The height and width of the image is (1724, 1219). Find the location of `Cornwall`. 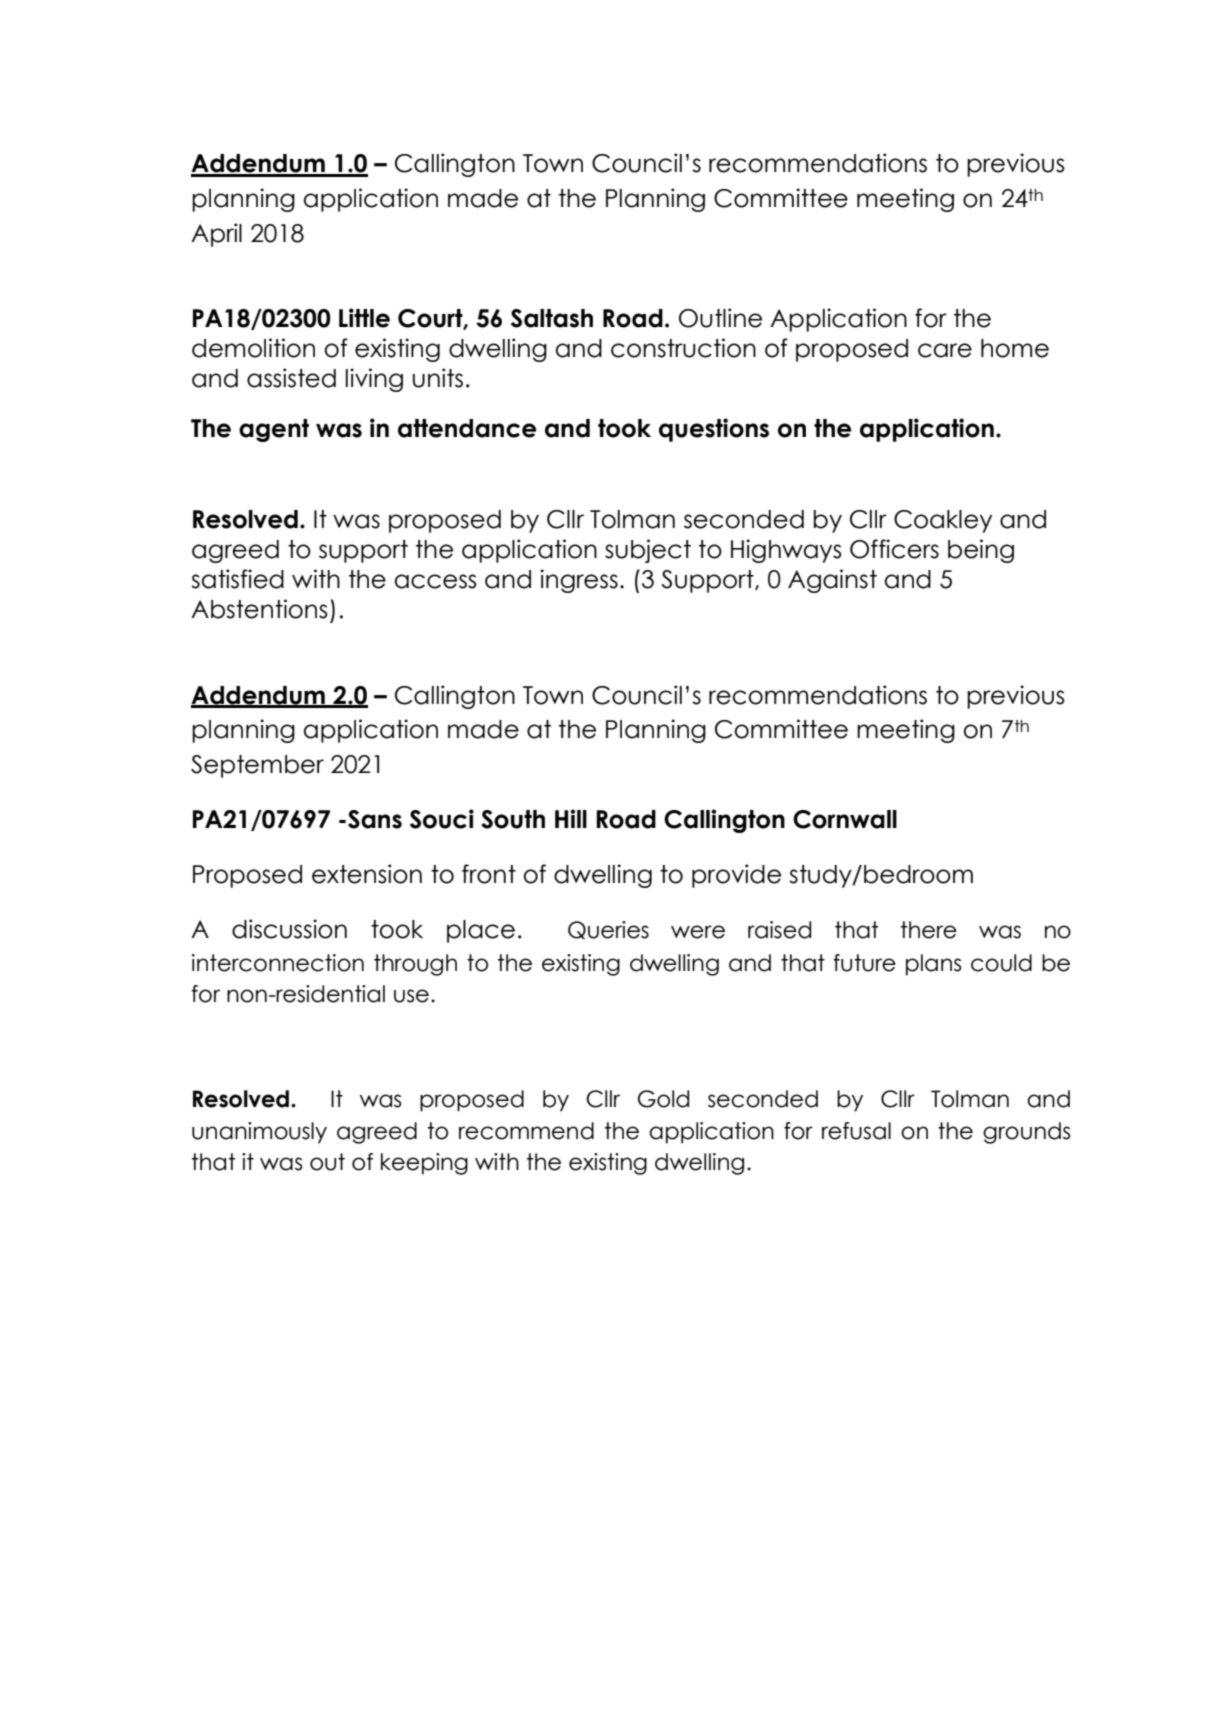

Cornwall is located at coordinates (845, 819).
